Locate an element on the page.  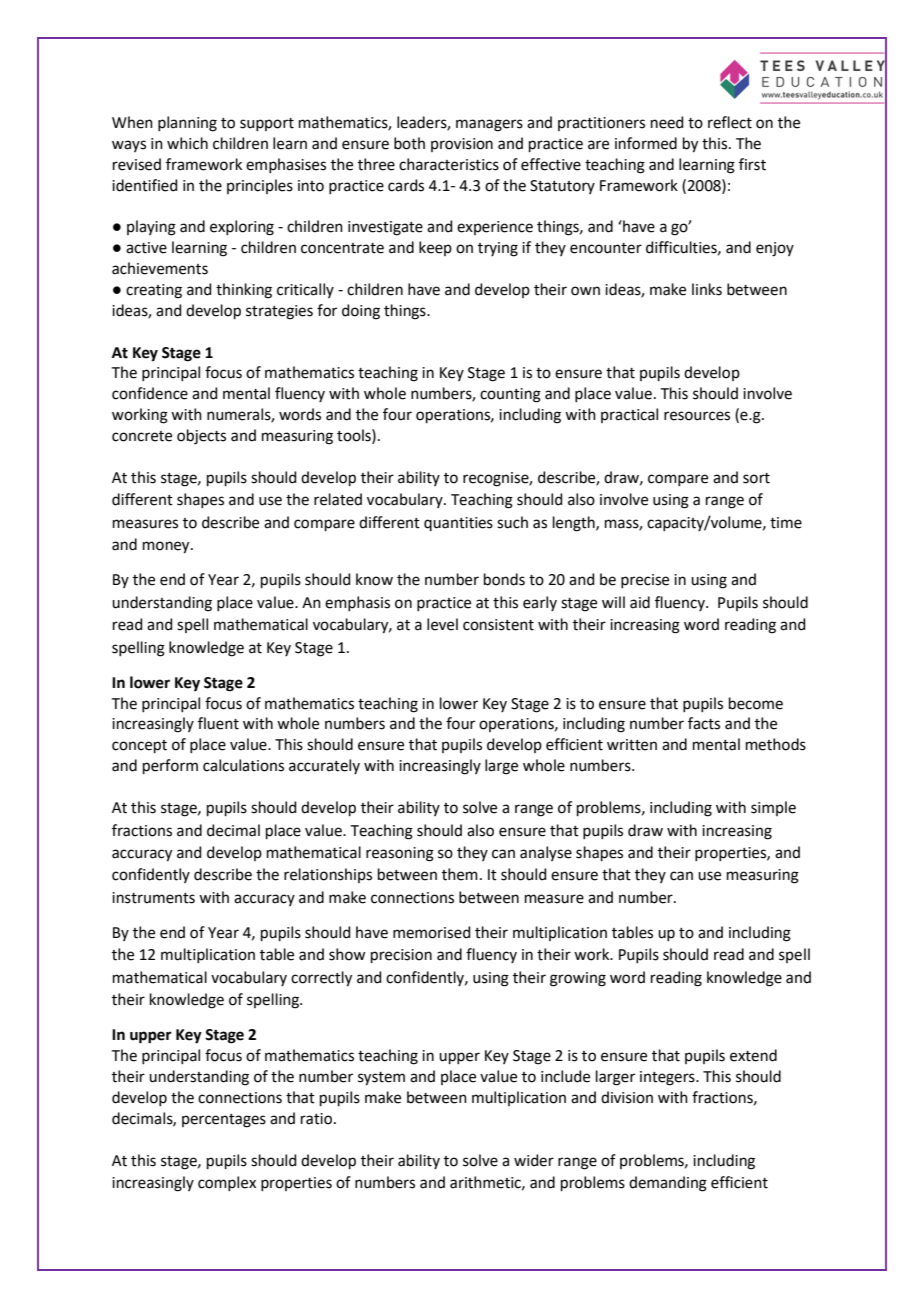
which is located at coordinates (187, 143).
